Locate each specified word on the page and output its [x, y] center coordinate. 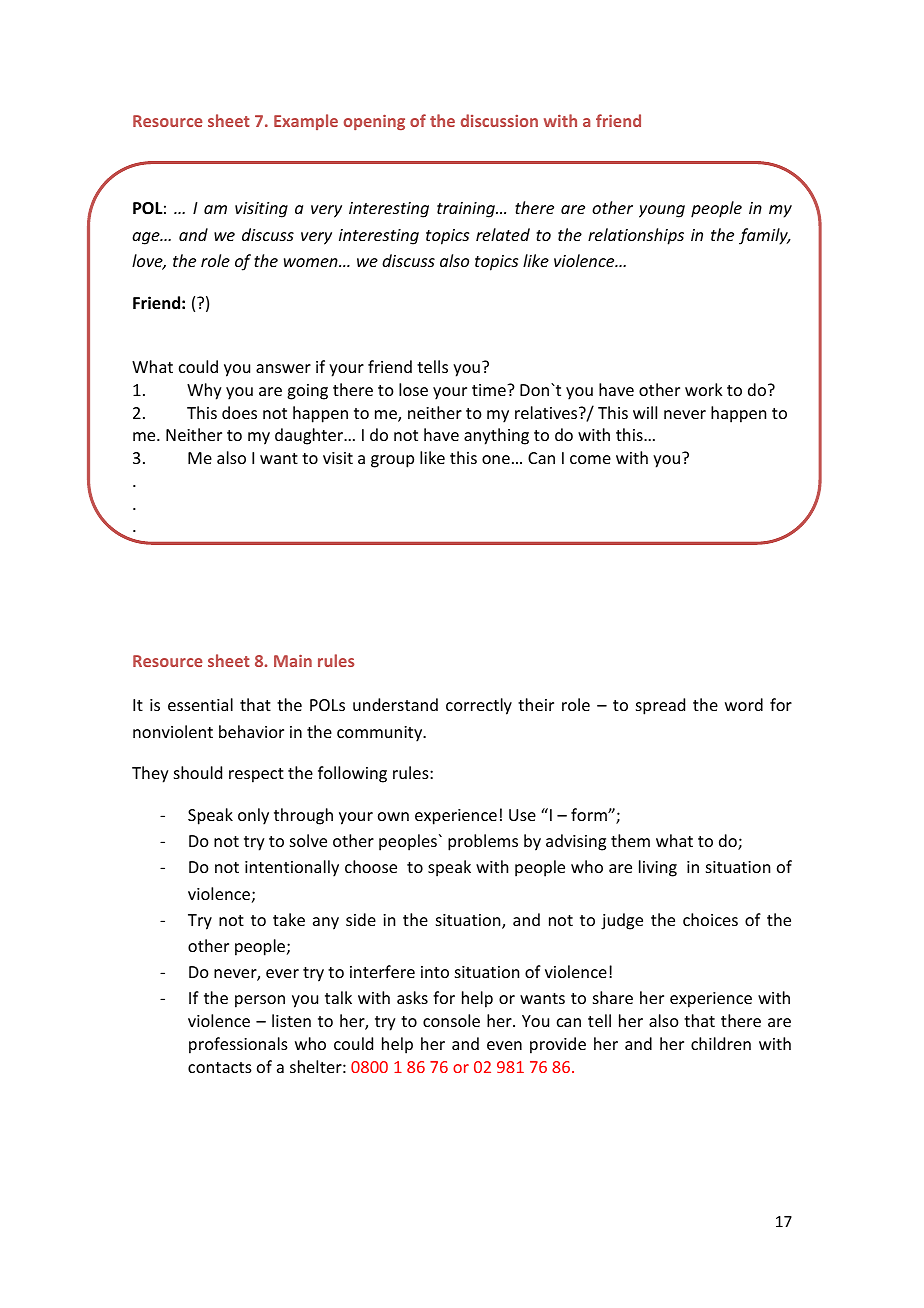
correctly [479, 706]
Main [293, 661]
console [451, 1020]
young [662, 211]
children [721, 1043]
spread [660, 706]
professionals [238, 1045]
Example [306, 122]
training [467, 210]
